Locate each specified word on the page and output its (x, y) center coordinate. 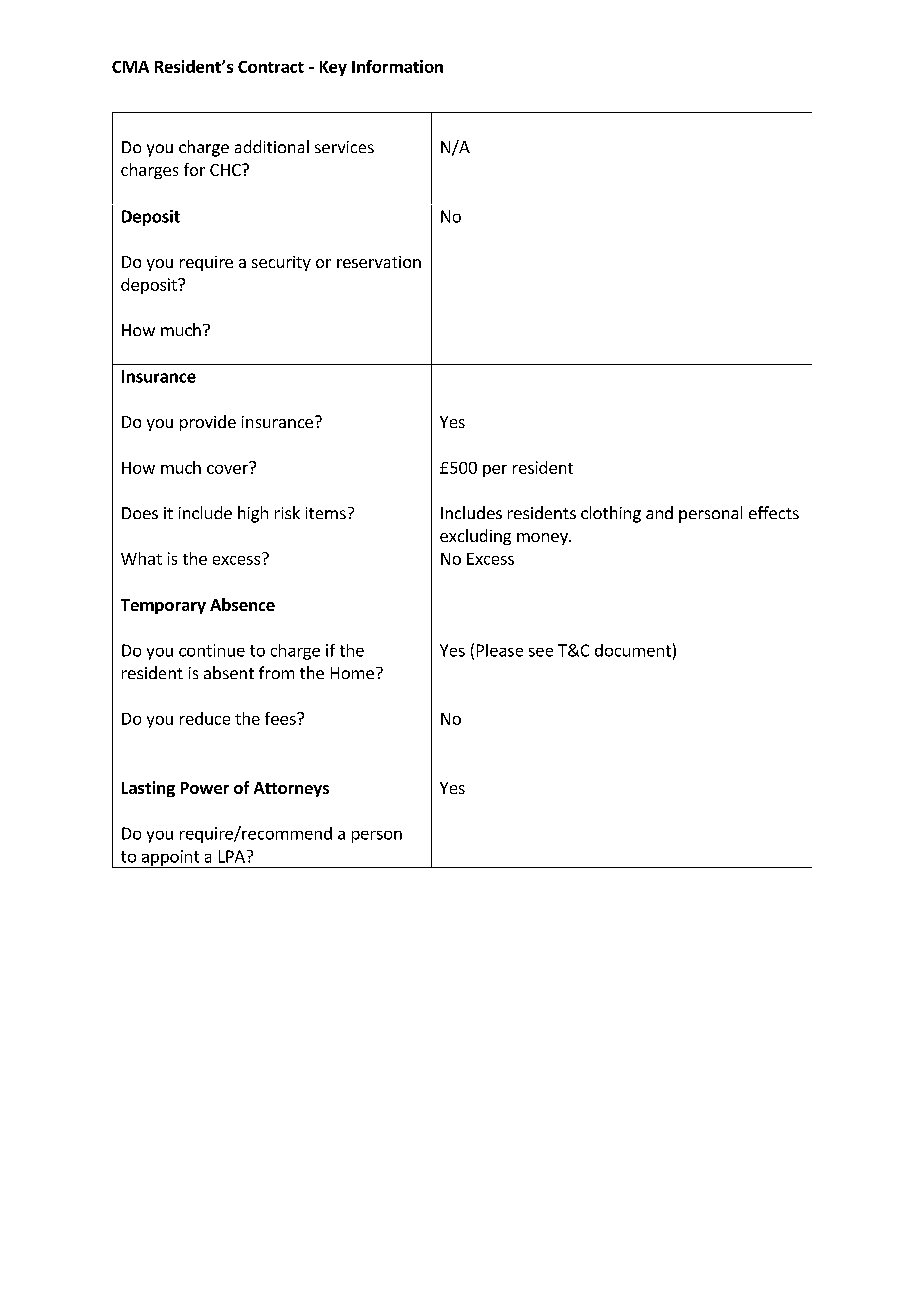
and (659, 512)
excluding (475, 537)
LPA (232, 856)
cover (228, 468)
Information (397, 66)
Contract (271, 67)
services (344, 147)
